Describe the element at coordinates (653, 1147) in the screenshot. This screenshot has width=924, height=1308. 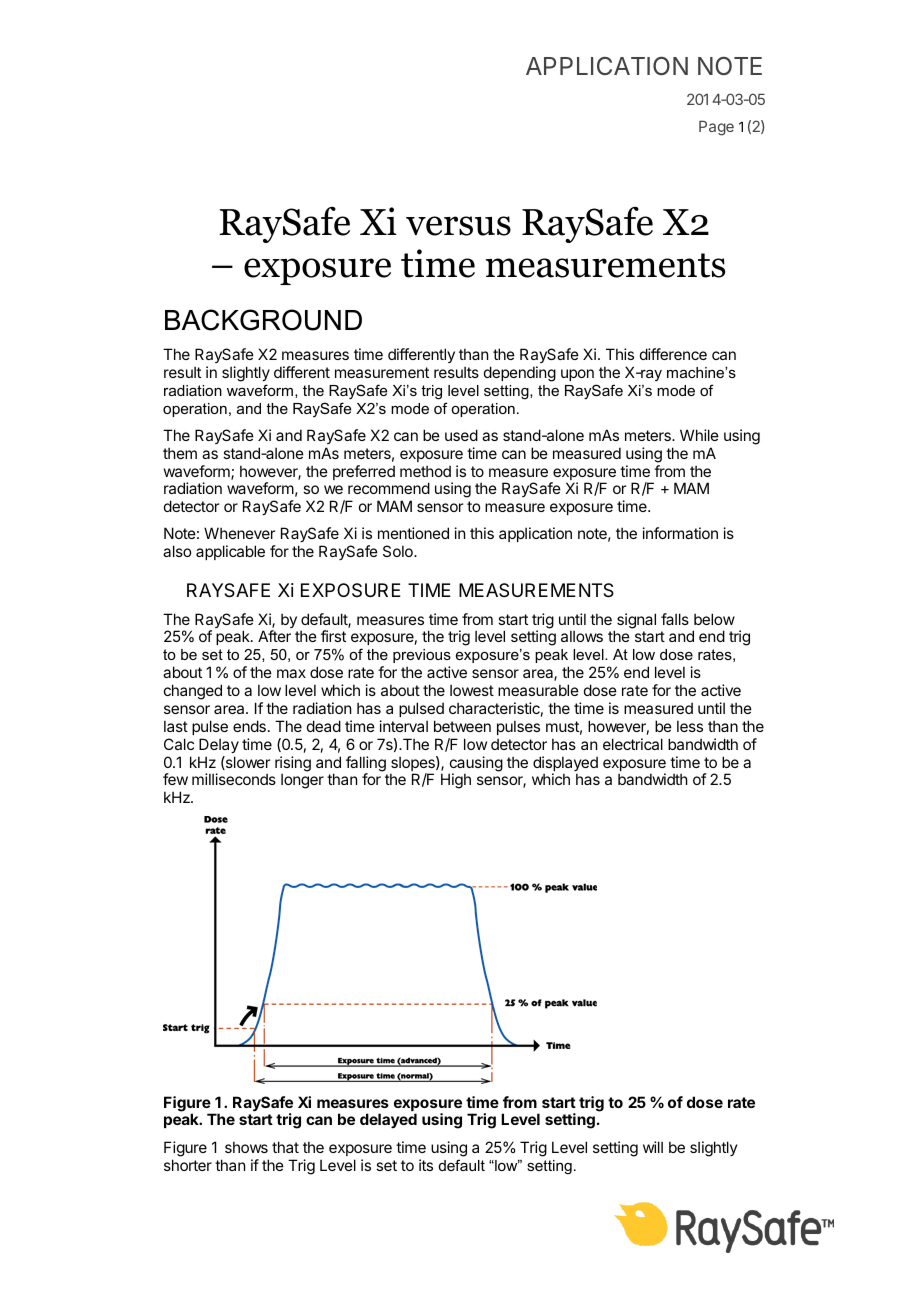
I see `will` at that location.
